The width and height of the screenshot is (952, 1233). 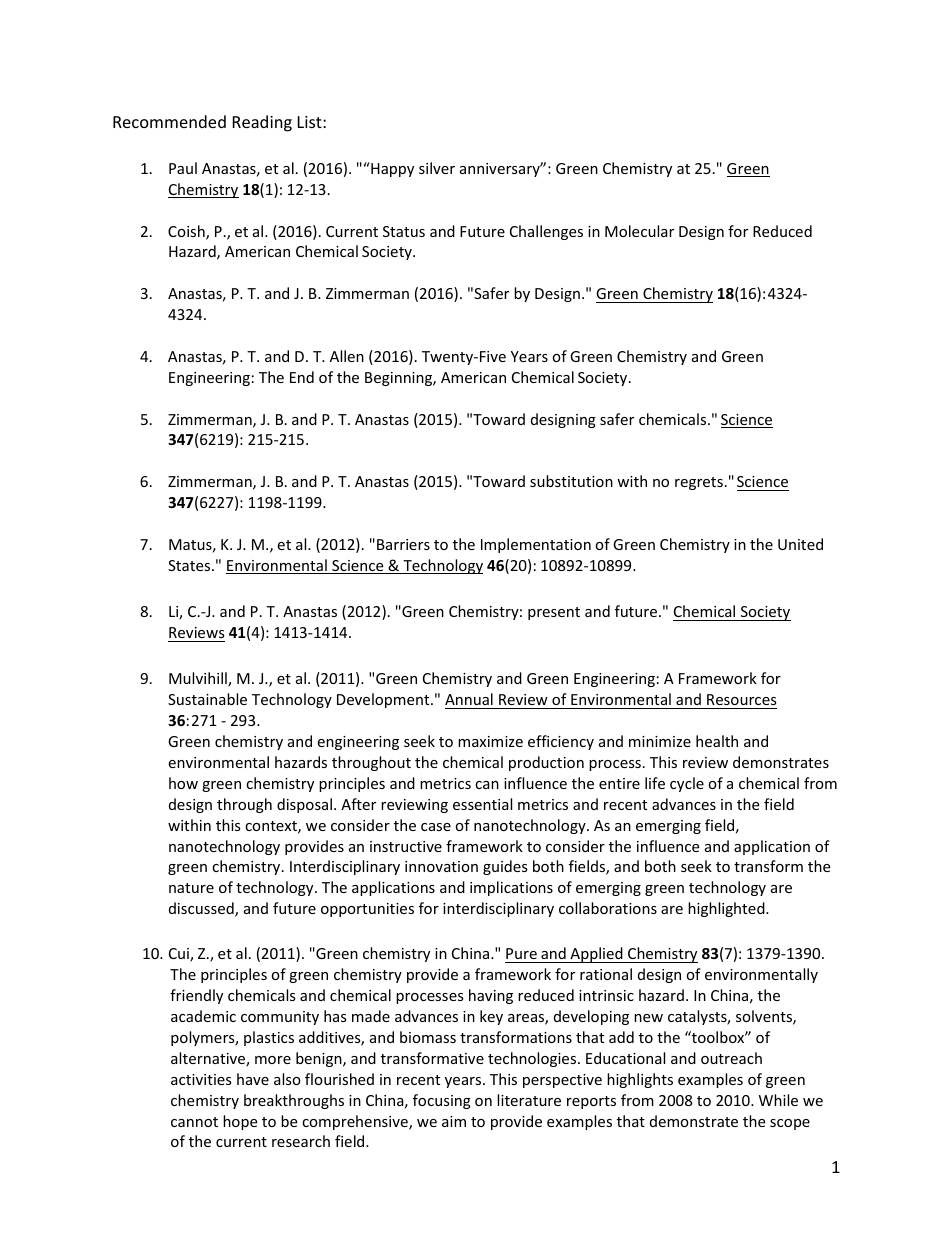 I want to click on present, so click(x=554, y=613).
